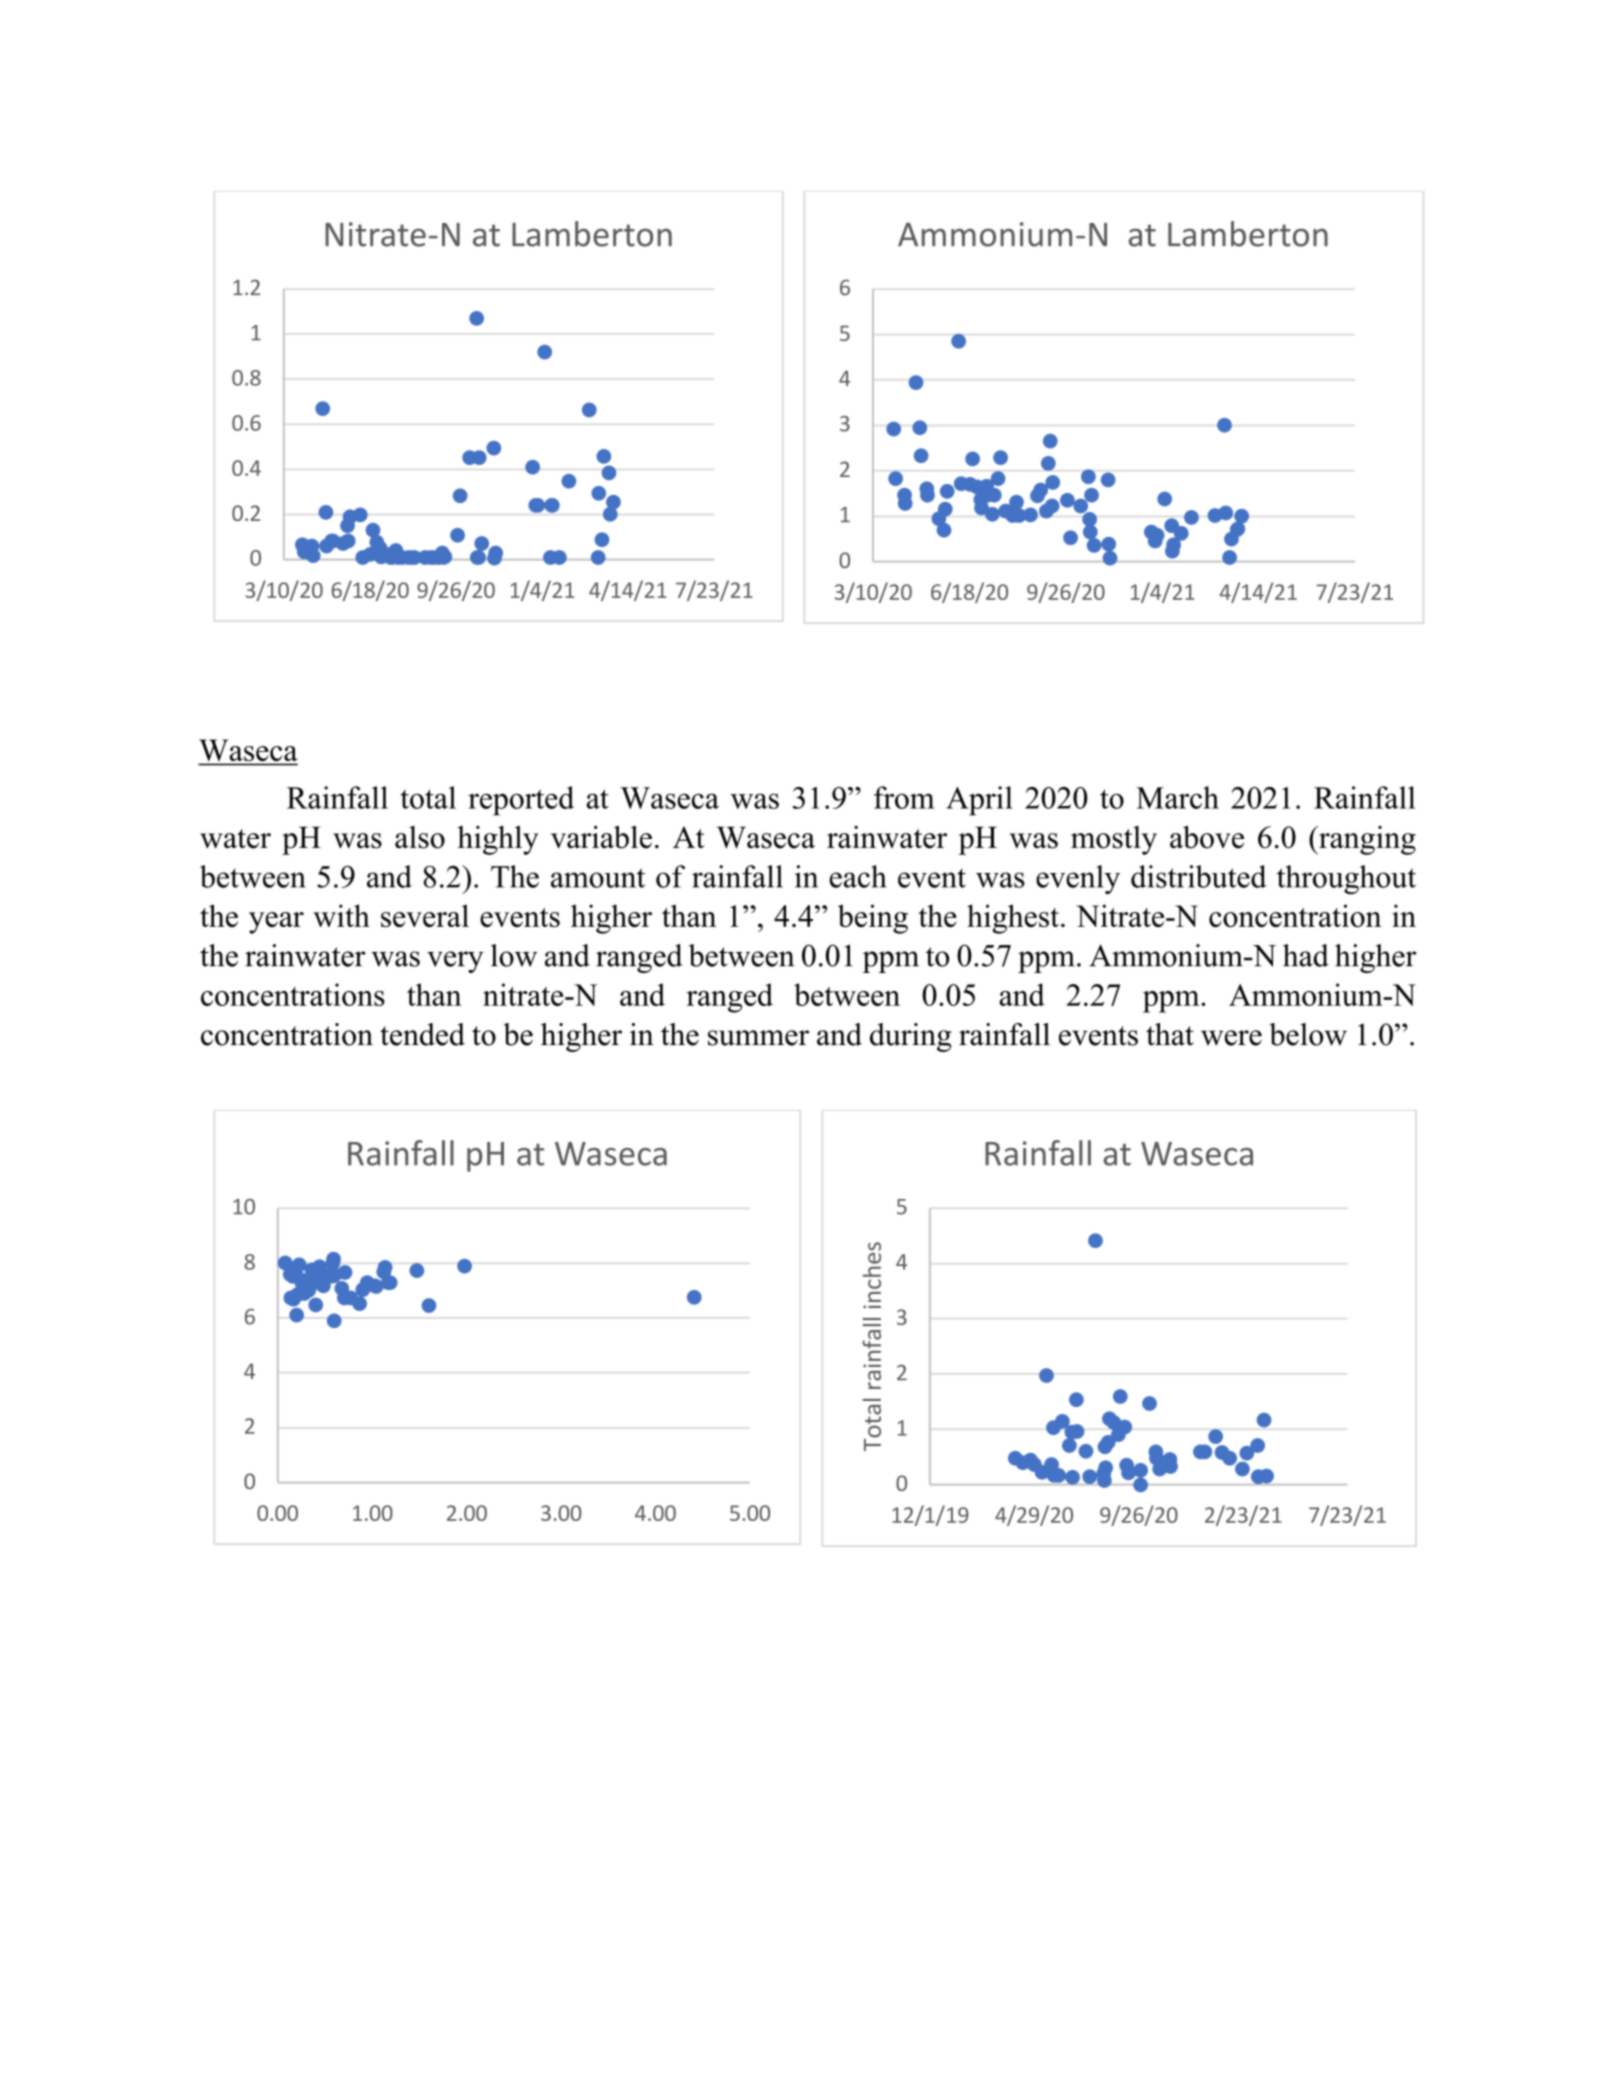  I want to click on reported, so click(521, 801).
